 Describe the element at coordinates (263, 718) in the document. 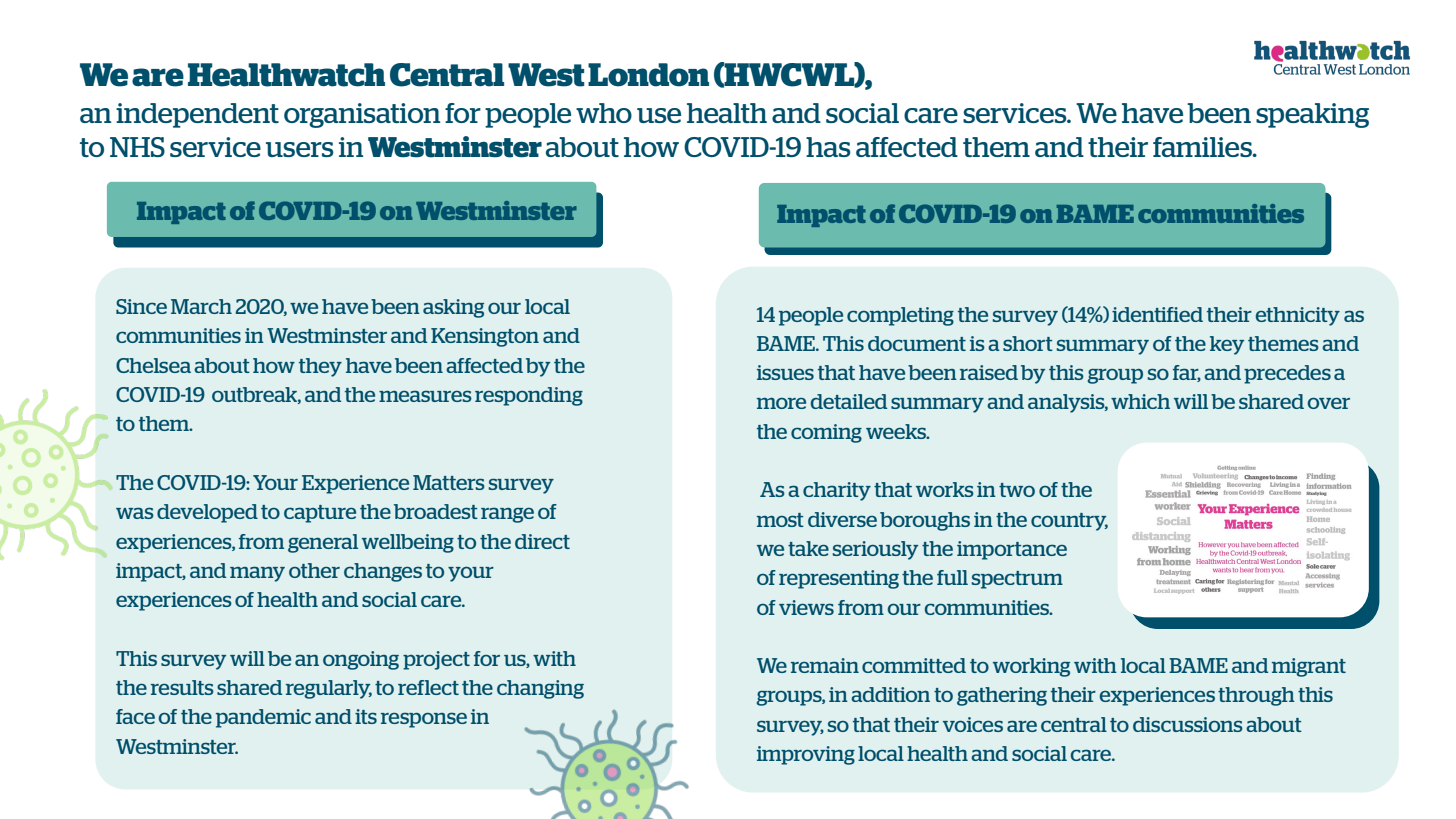

I see `pandemic` at that location.
